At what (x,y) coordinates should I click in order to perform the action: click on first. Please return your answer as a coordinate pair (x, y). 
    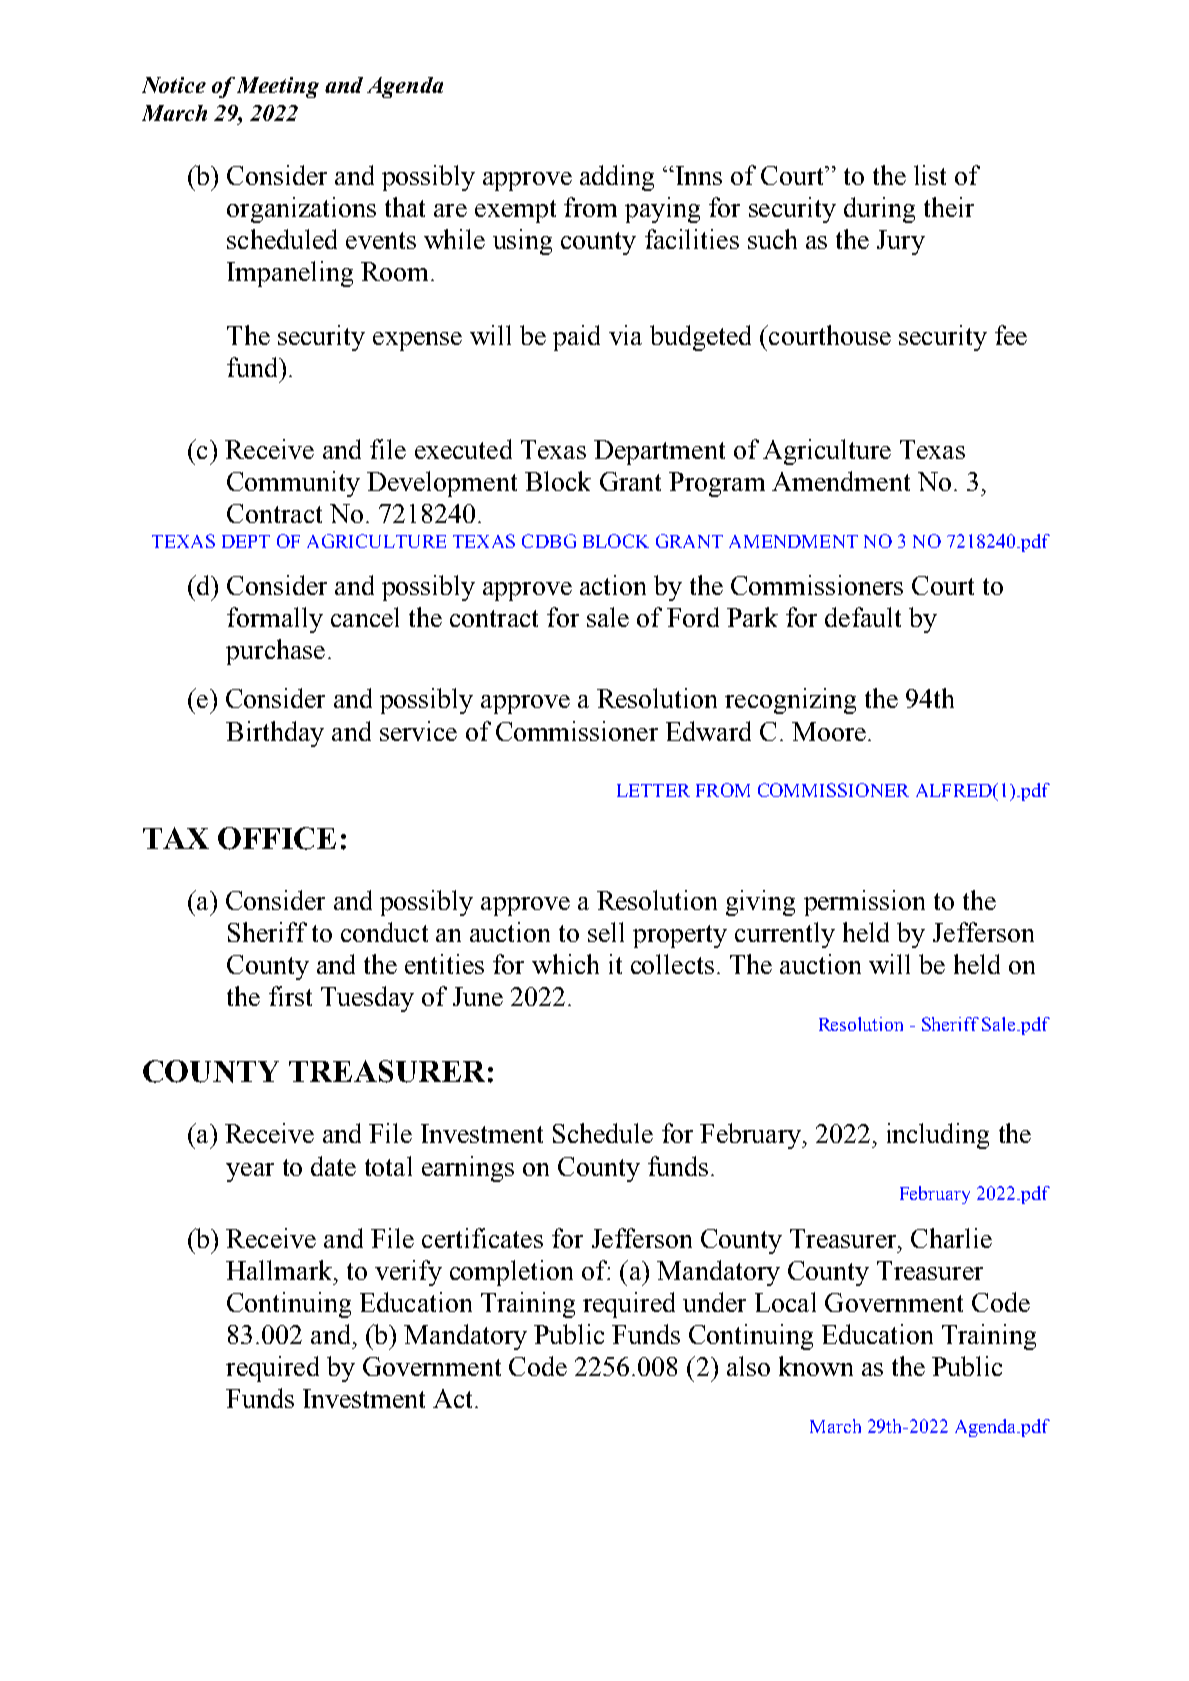
    Looking at the image, I should click on (290, 996).
